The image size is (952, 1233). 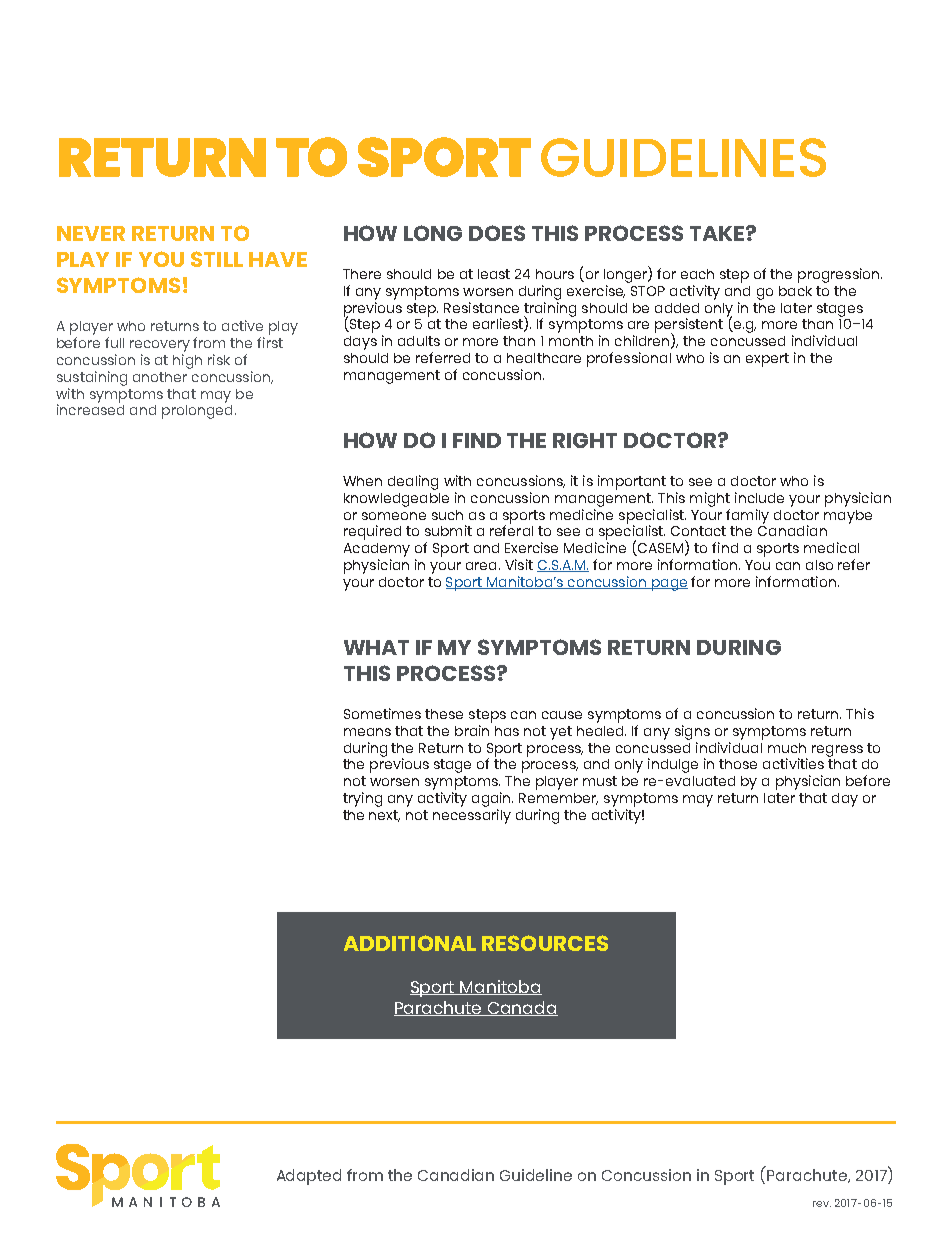 What do you see at coordinates (410, 943) in the screenshot?
I see `ADDITIONAL` at bounding box center [410, 943].
